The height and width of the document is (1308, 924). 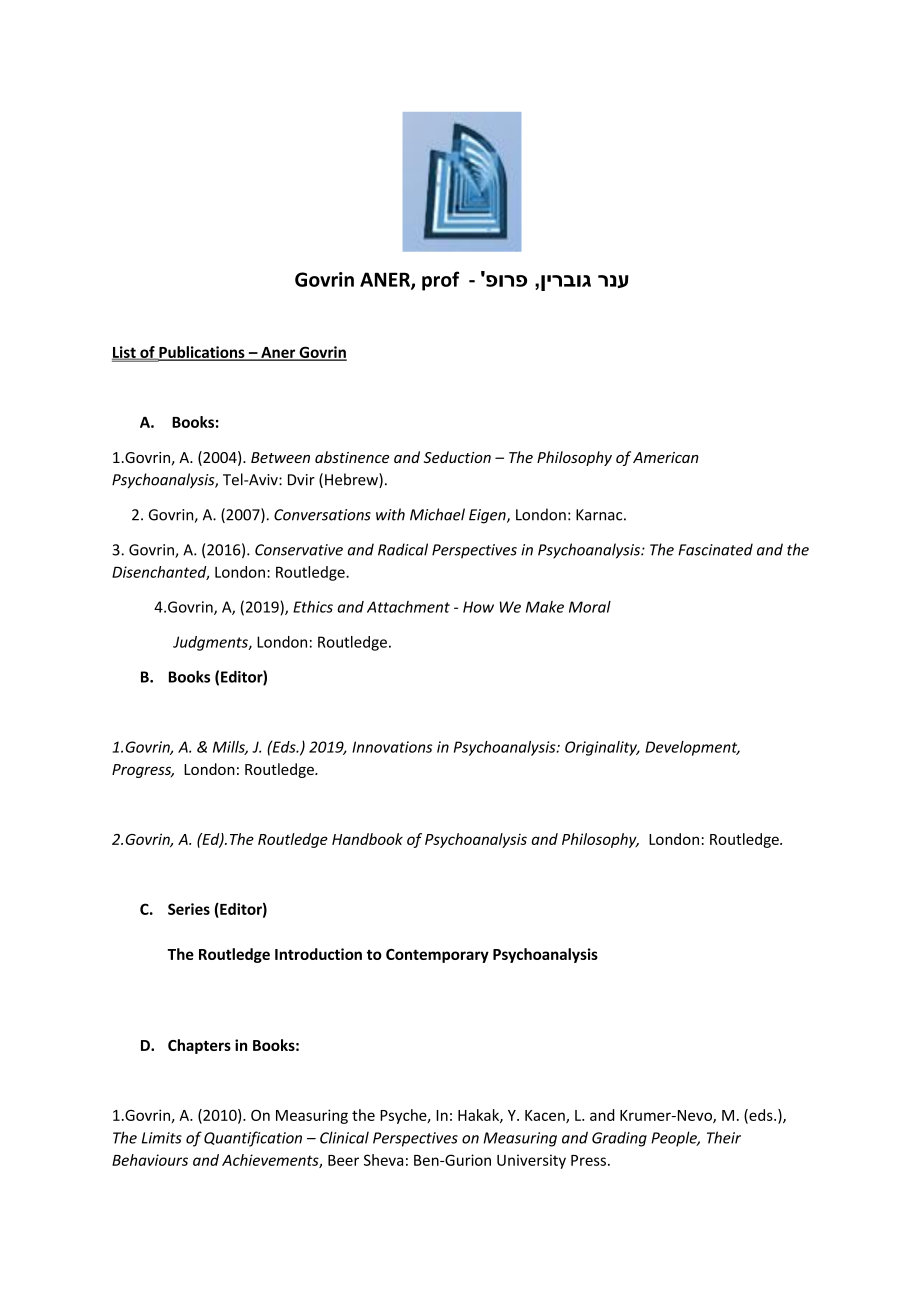 I want to click on Between, so click(x=280, y=457).
